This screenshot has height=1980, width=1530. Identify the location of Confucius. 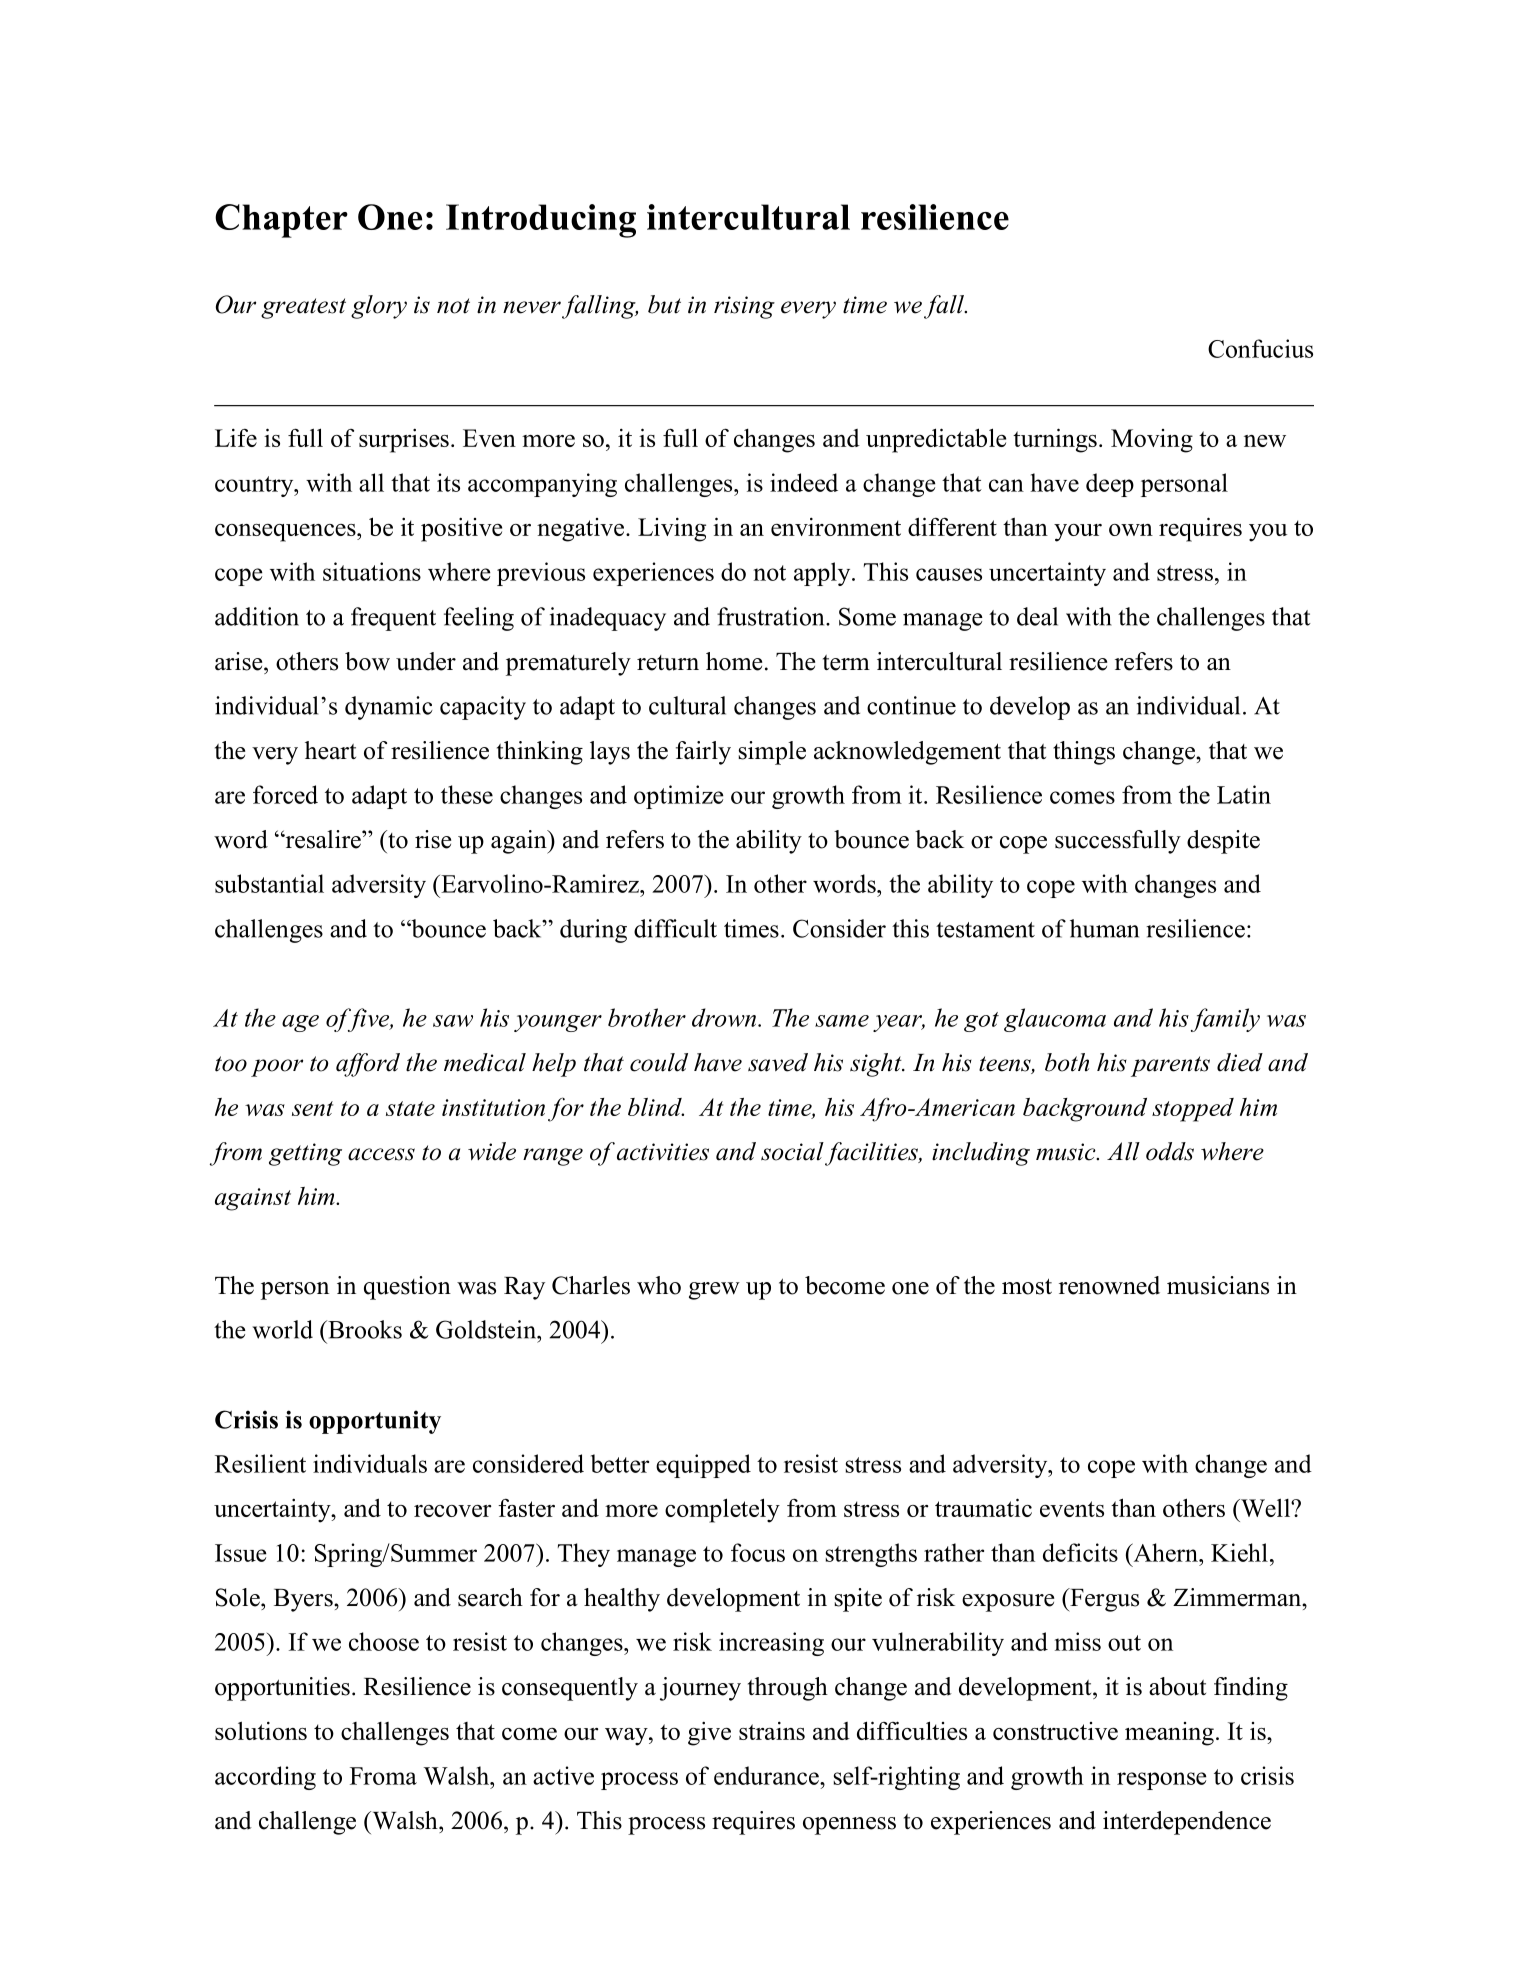
(1260, 348).
